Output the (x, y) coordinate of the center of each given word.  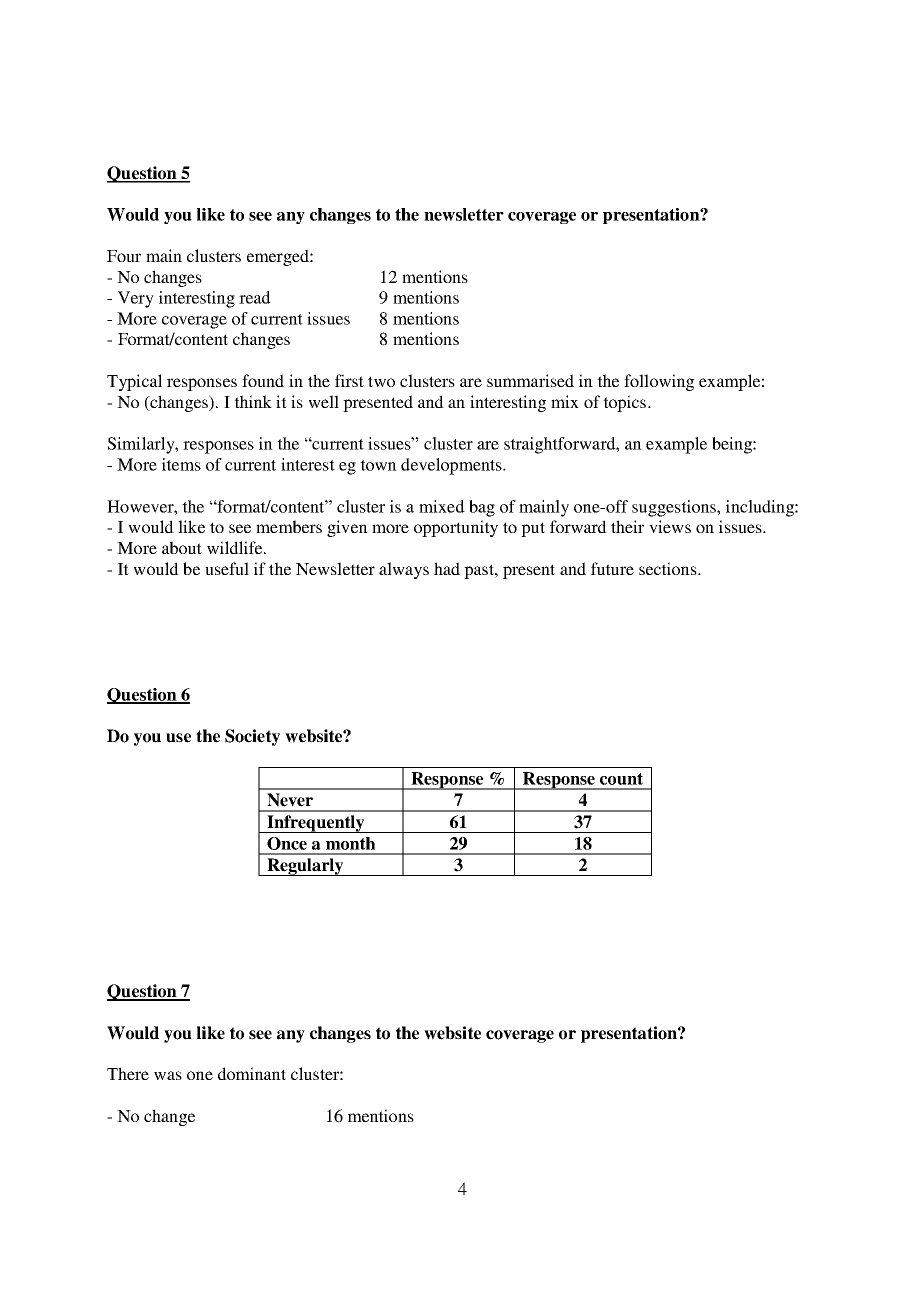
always (404, 570)
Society (252, 737)
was (168, 1075)
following (659, 382)
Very (136, 299)
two (381, 381)
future (612, 568)
